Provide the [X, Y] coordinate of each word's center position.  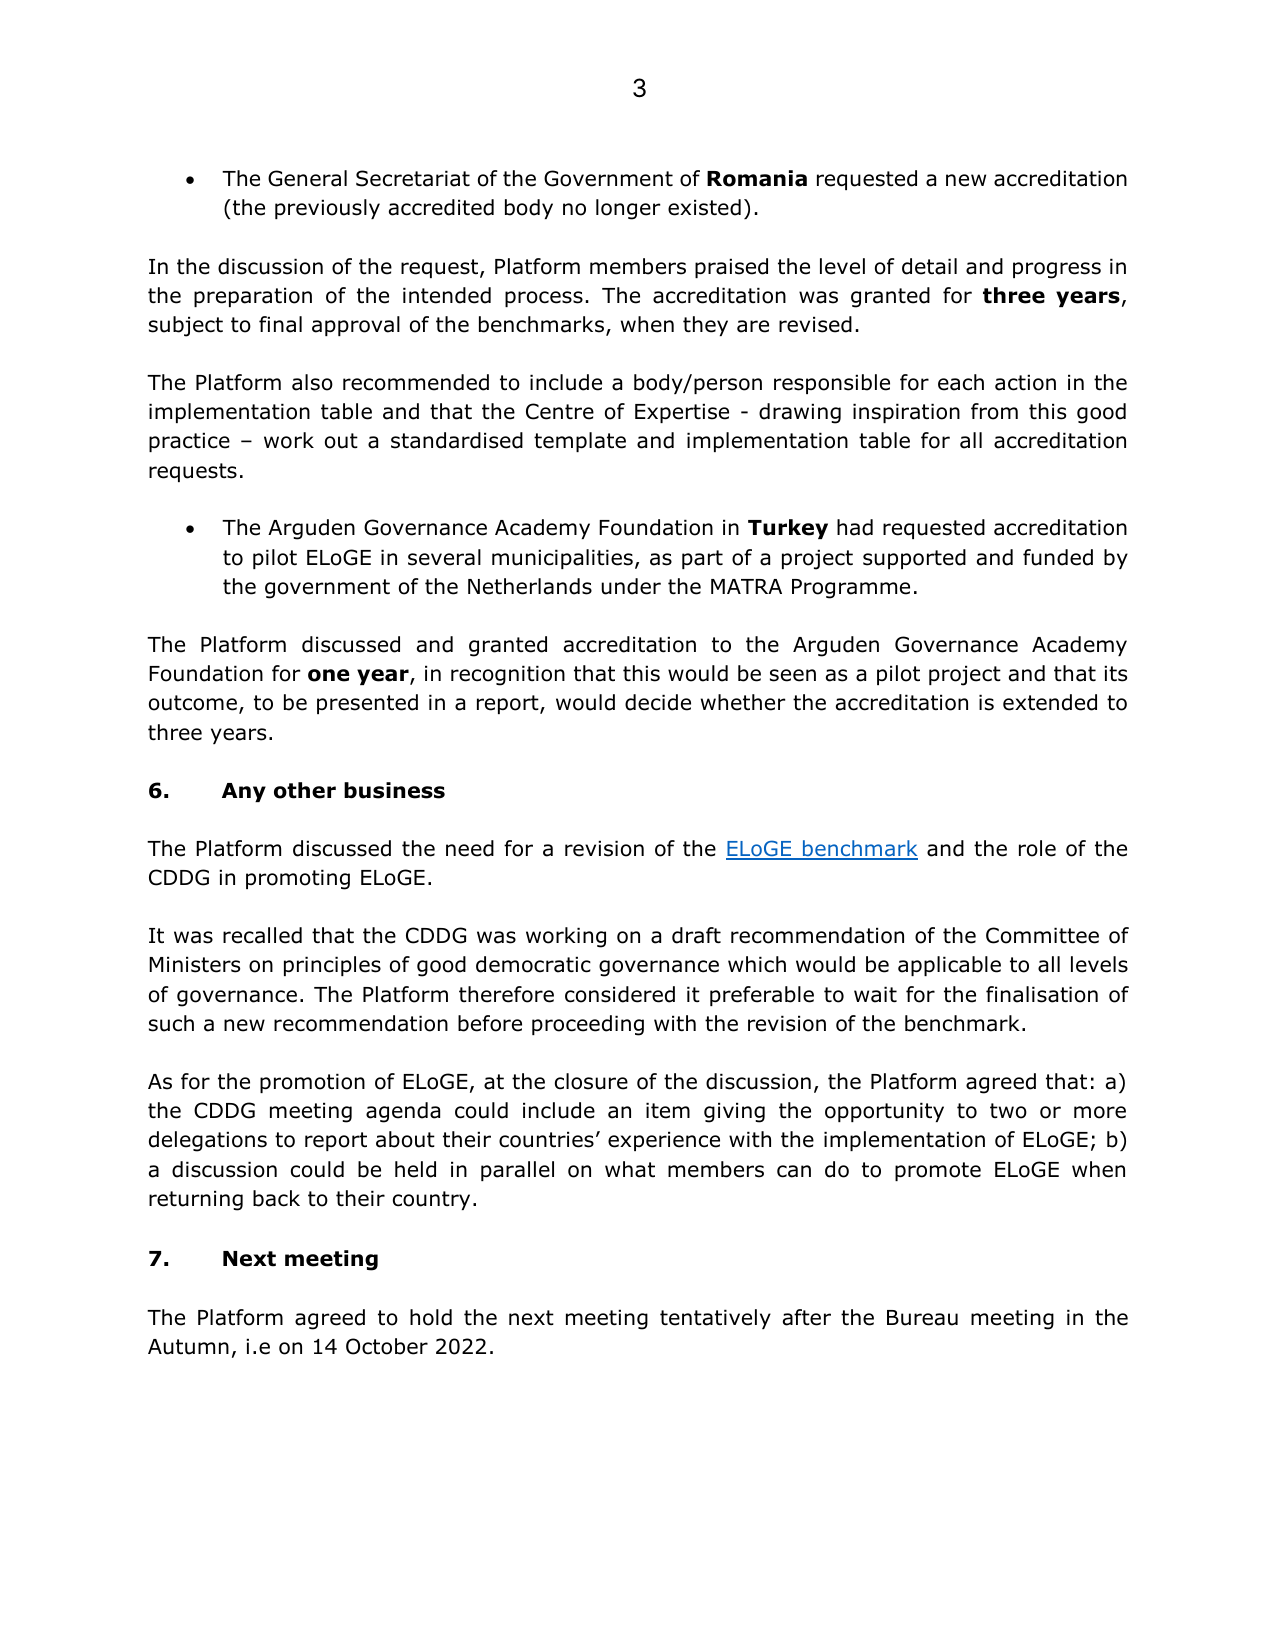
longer [628, 209]
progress [1057, 270]
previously [327, 209]
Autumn [188, 1347]
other [305, 790]
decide [658, 702]
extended [1050, 702]
